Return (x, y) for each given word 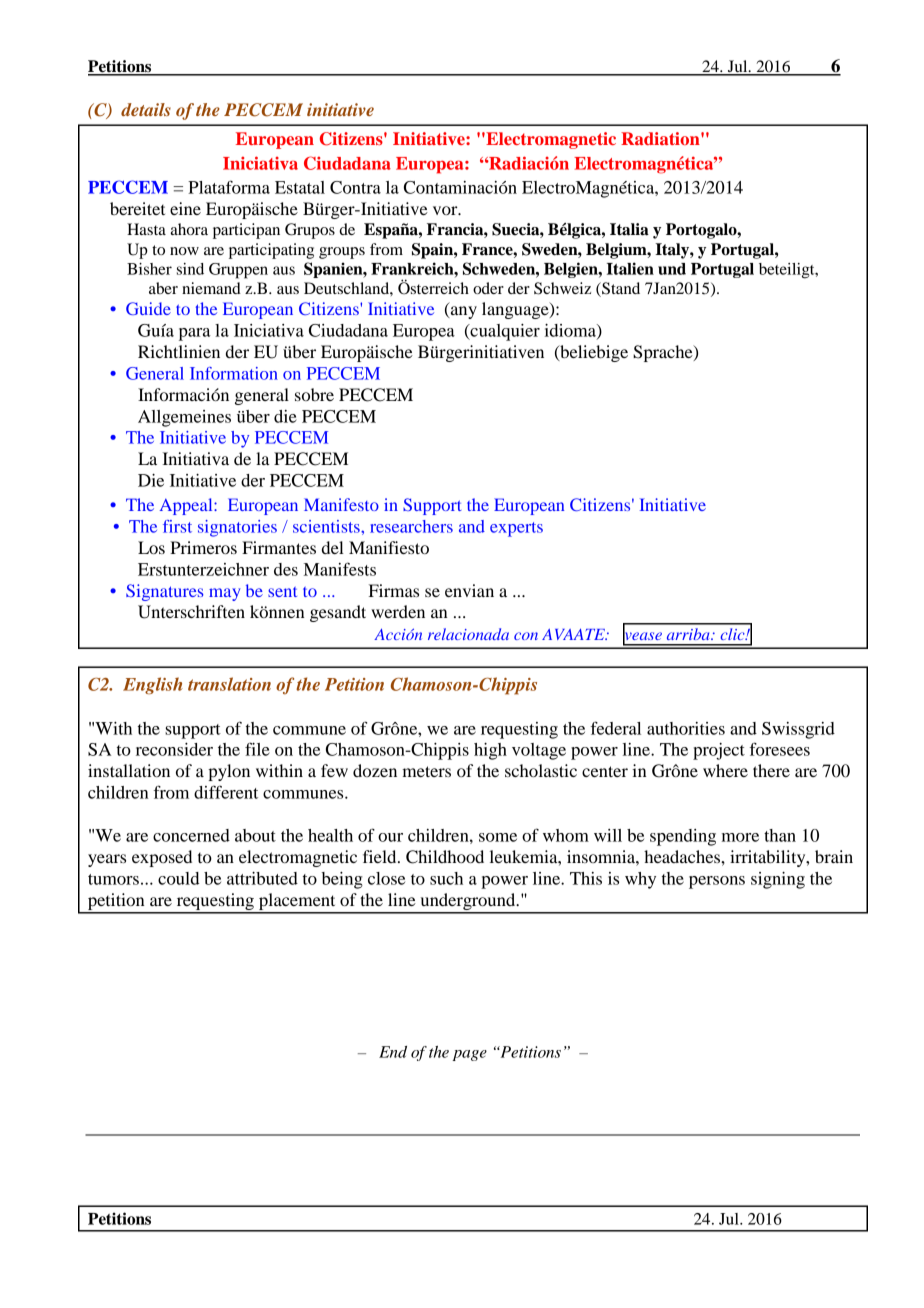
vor (446, 210)
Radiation (661, 138)
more (740, 837)
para (195, 334)
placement (297, 903)
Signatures (164, 592)
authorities (686, 728)
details (146, 109)
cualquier (504, 332)
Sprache (664, 353)
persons (717, 882)
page (469, 1055)
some (498, 837)
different (226, 792)
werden (398, 611)
